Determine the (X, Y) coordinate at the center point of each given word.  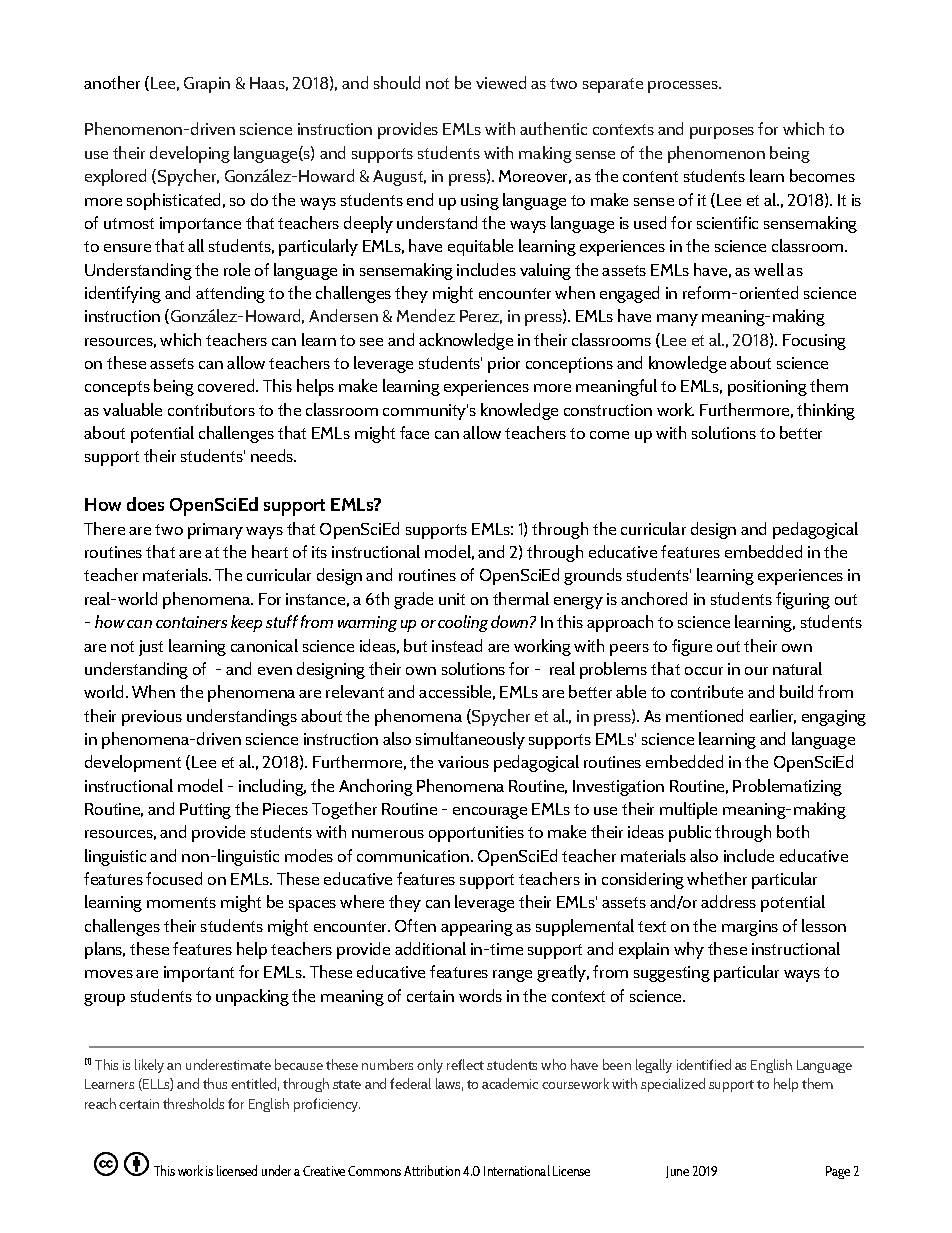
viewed (501, 82)
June (677, 1172)
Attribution (432, 1170)
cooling (463, 623)
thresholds (193, 1103)
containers (191, 622)
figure (692, 647)
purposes (722, 133)
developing (190, 154)
